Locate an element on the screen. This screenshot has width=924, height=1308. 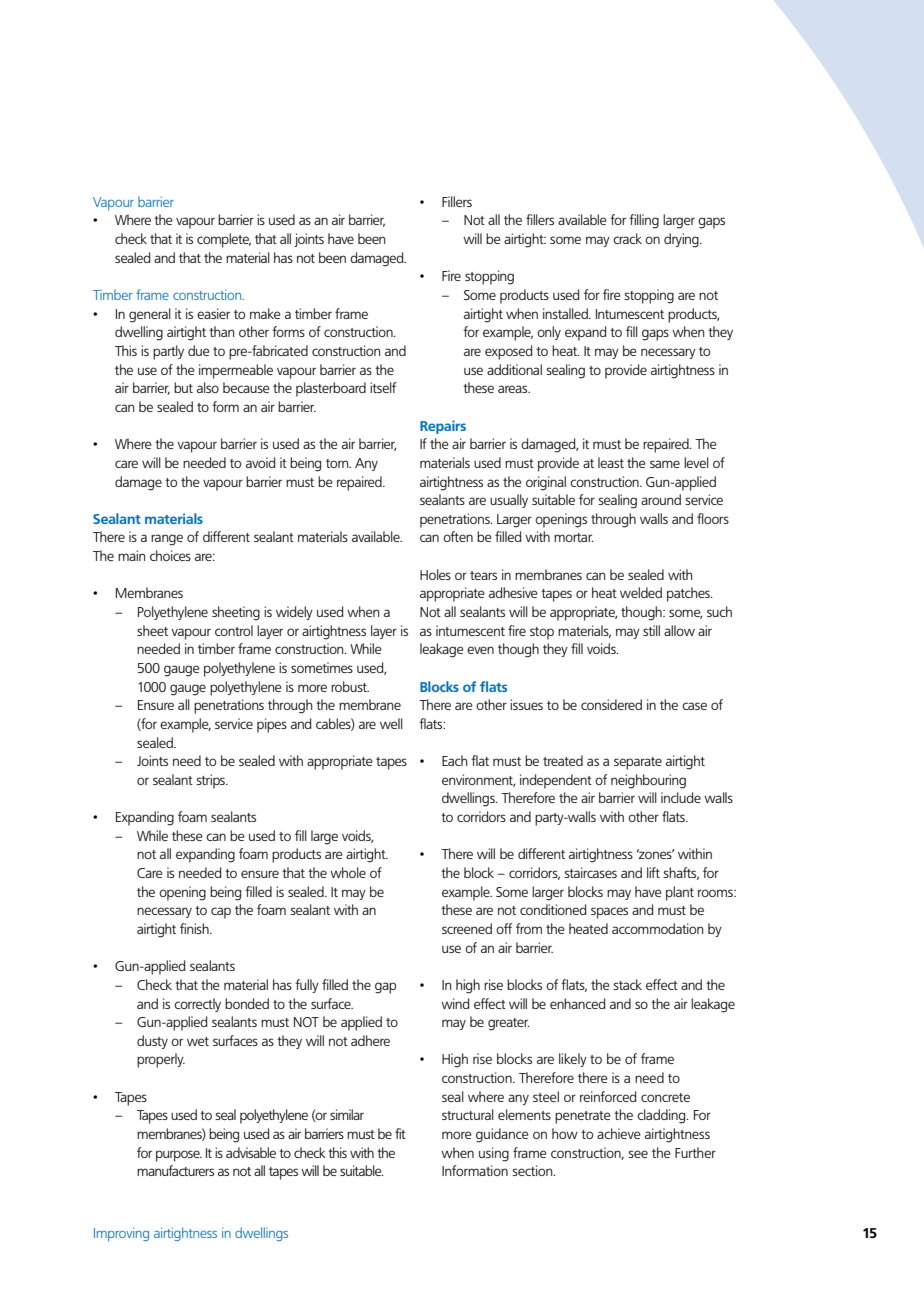
fit is located at coordinates (400, 1133).
